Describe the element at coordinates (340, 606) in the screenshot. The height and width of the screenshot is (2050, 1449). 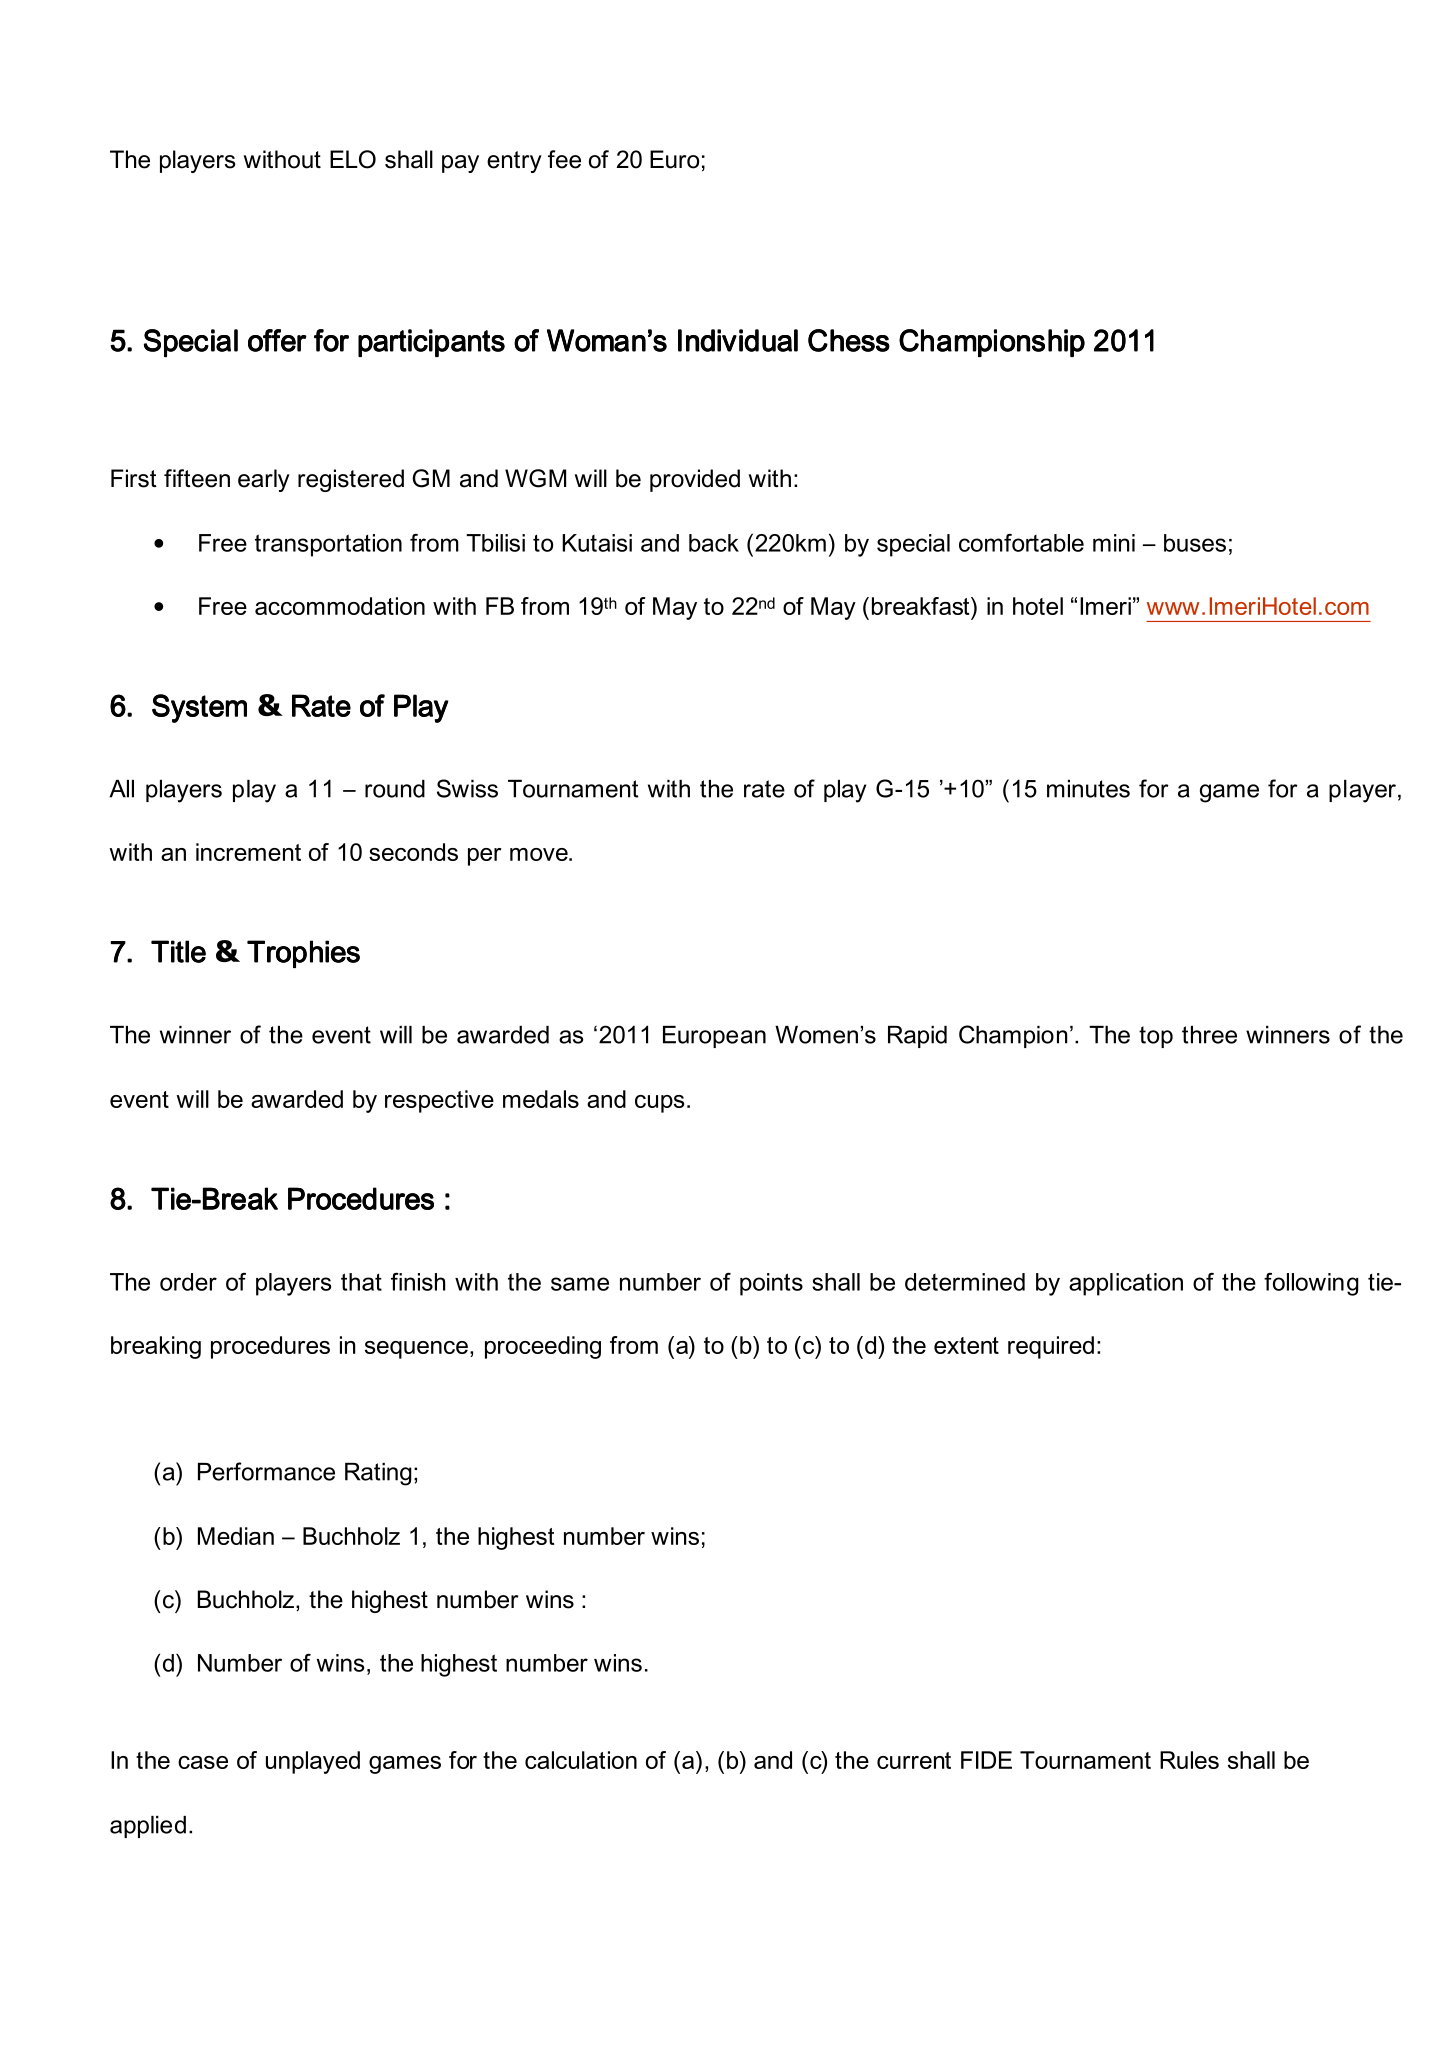
I see `accommodation` at that location.
